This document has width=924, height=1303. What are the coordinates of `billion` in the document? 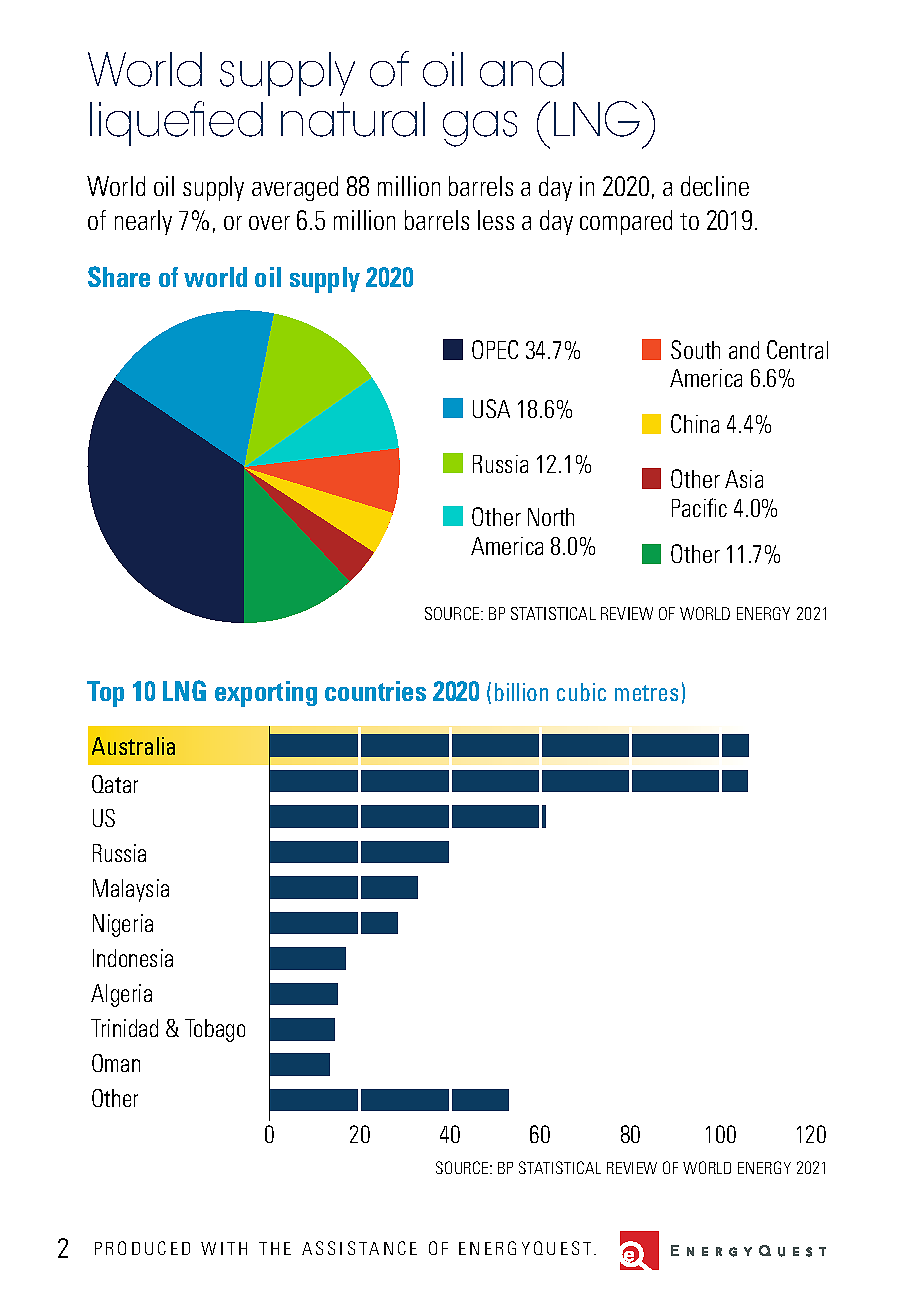 It's located at (521, 692).
